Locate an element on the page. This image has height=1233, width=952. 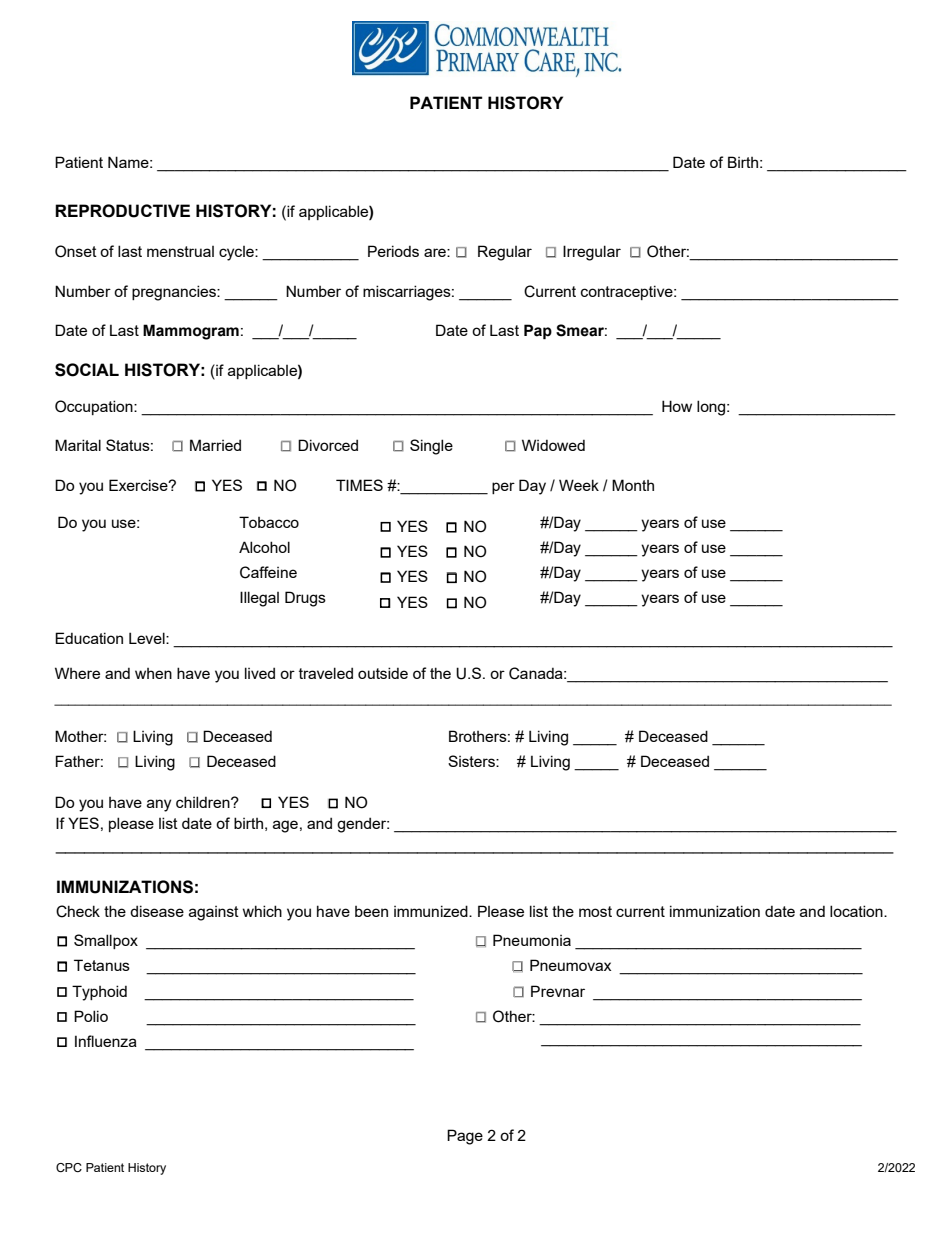
outside is located at coordinates (383, 673).
